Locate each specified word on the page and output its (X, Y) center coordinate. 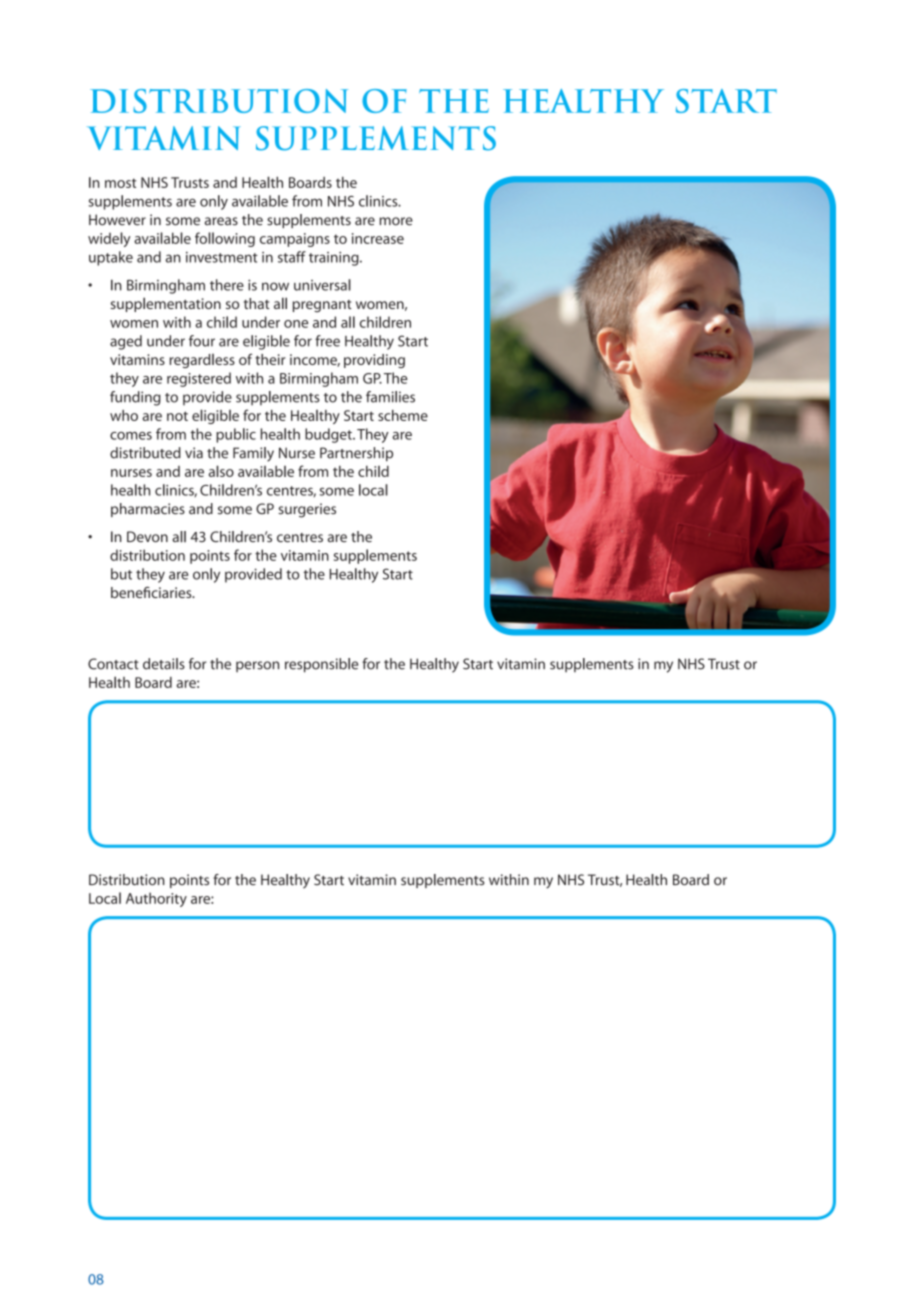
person (257, 666)
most (120, 183)
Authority (156, 899)
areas (221, 221)
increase (378, 238)
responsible (321, 665)
